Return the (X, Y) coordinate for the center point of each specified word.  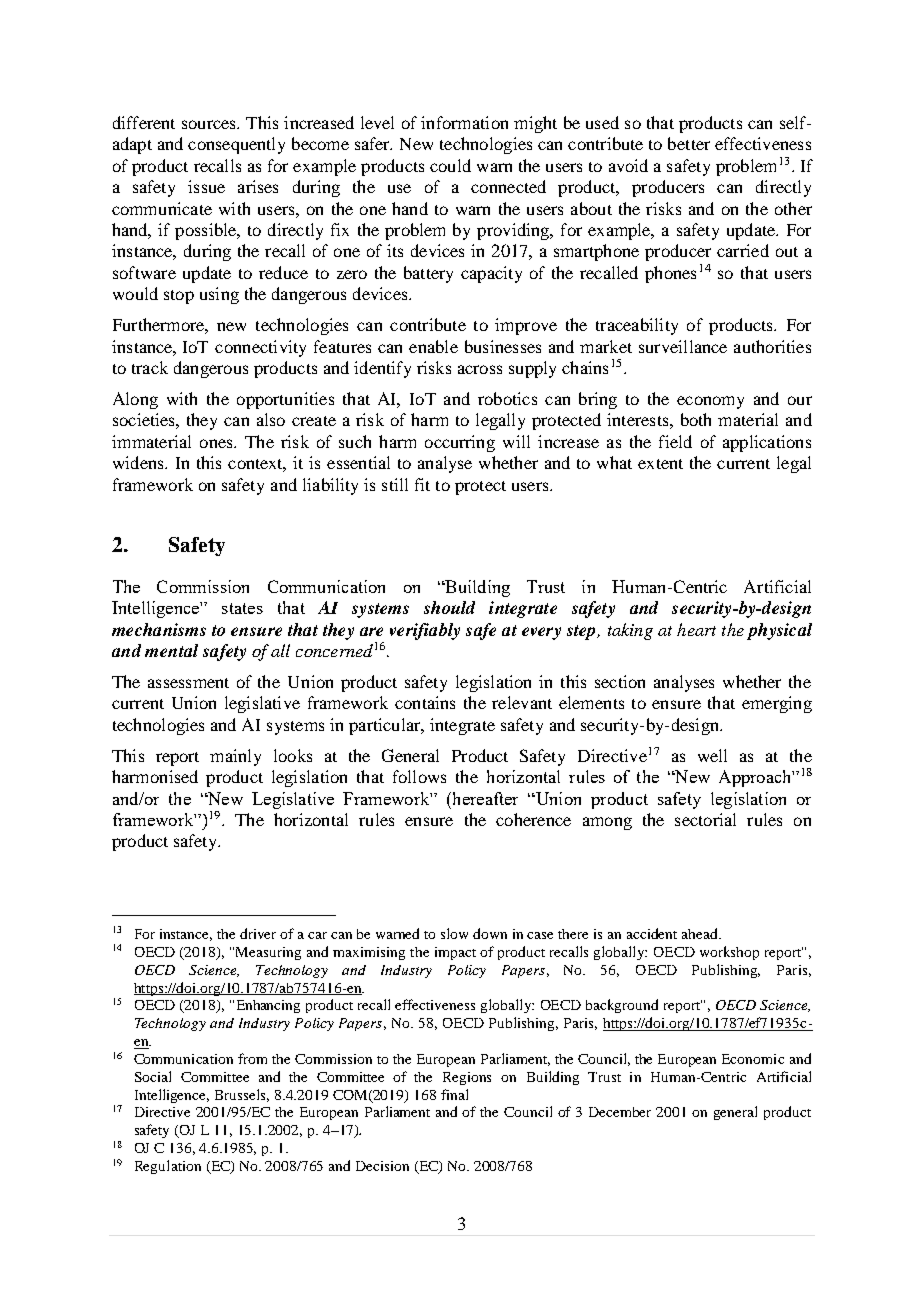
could (450, 165)
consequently (236, 145)
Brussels (242, 1095)
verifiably (425, 631)
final (454, 1094)
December (620, 1112)
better (689, 143)
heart (696, 629)
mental (171, 650)
